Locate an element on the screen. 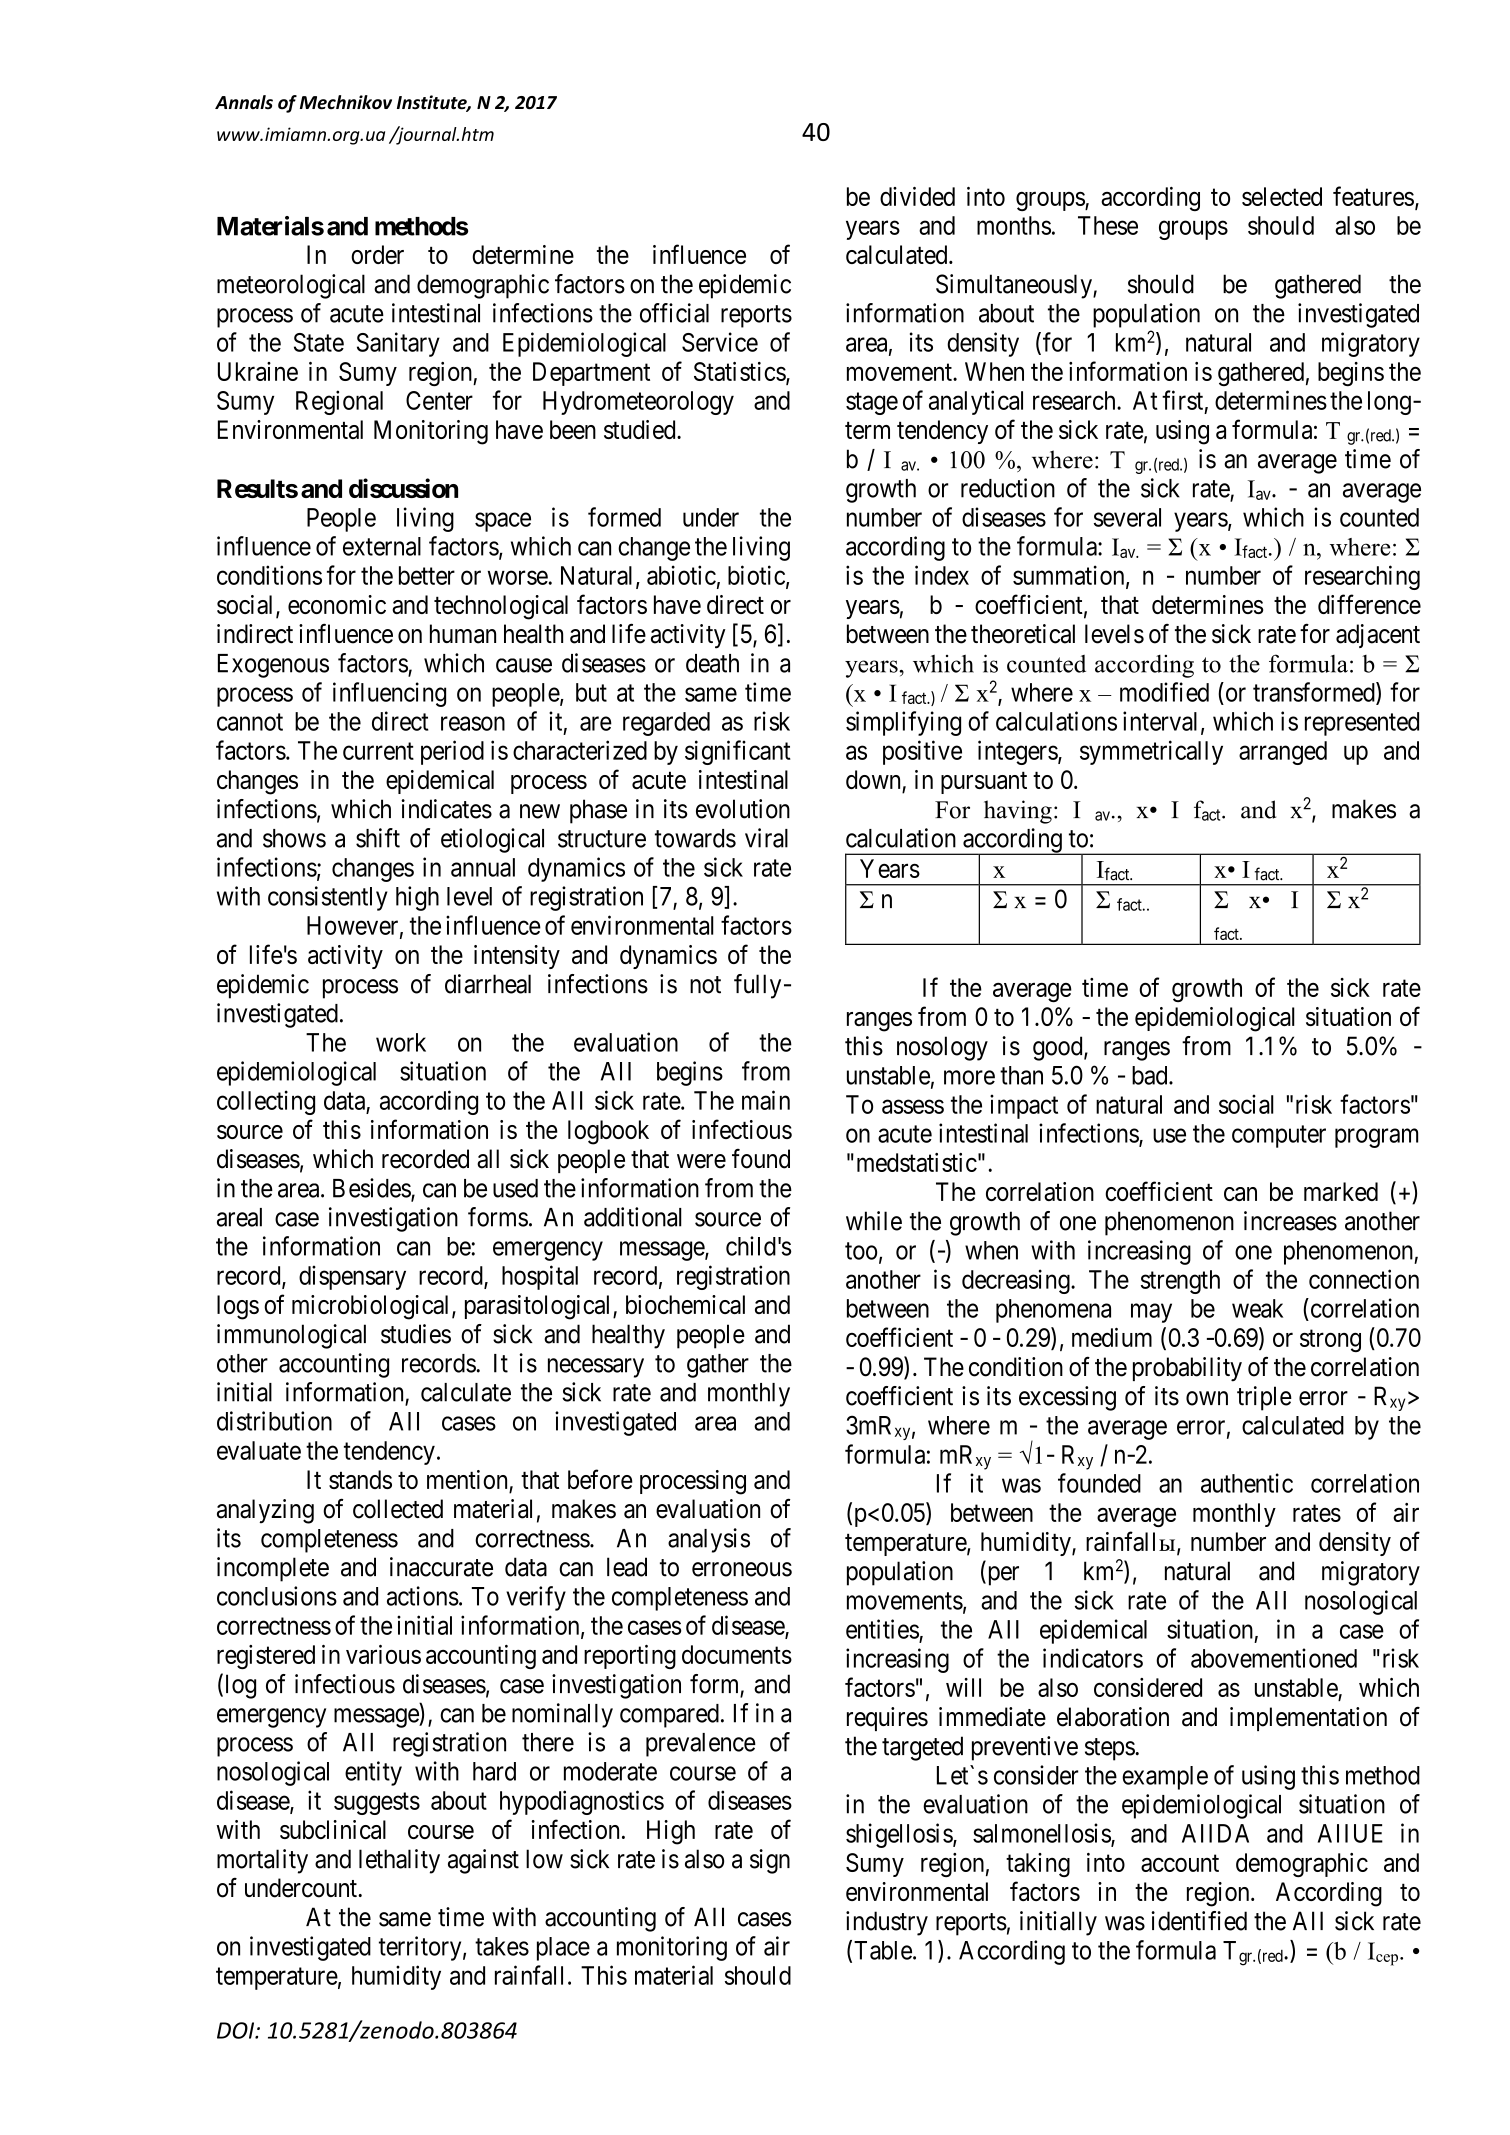  work is located at coordinates (401, 1042).
